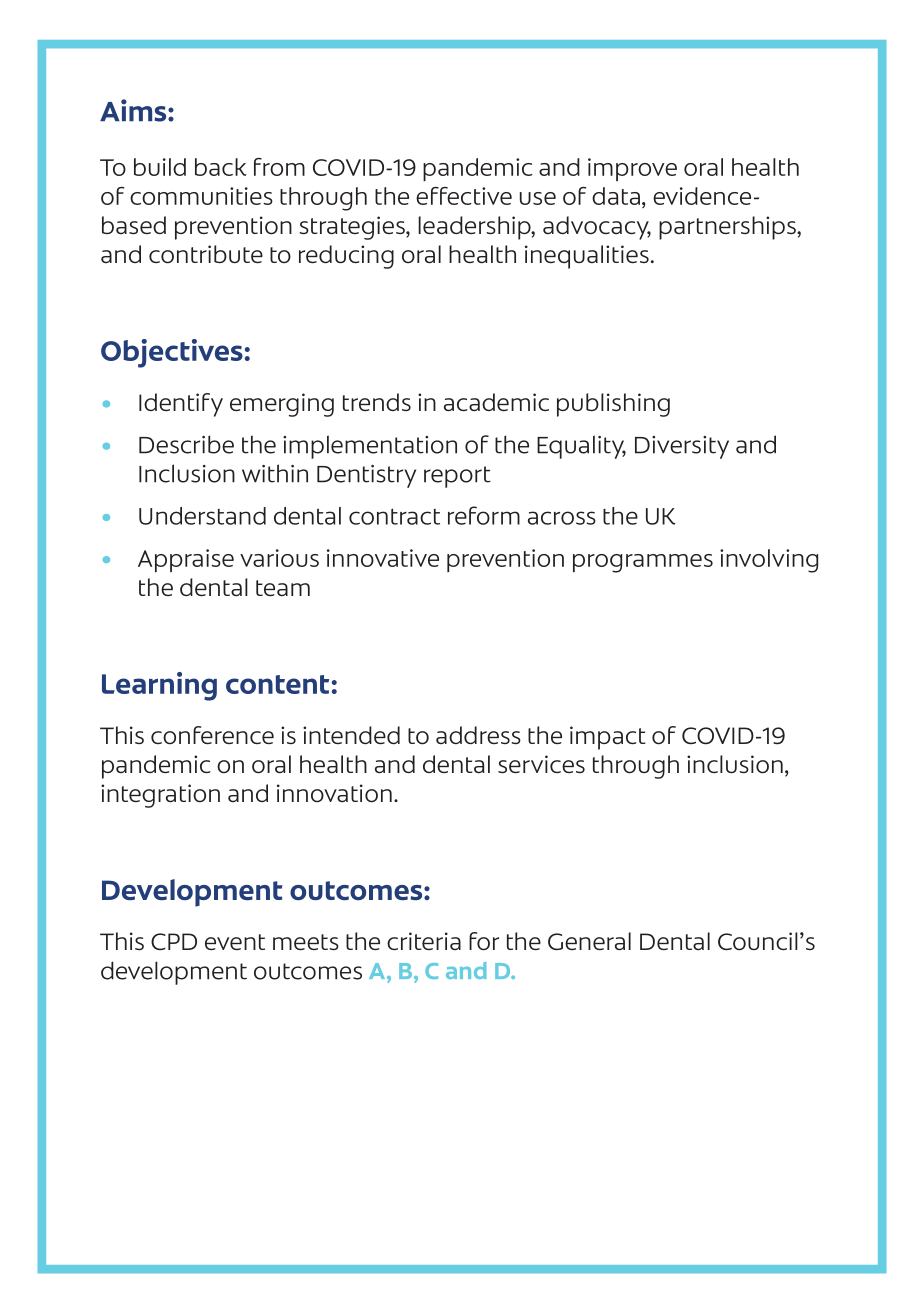 The width and height of the screenshot is (924, 1311). Describe the element at coordinates (643, 563) in the screenshot. I see `programmes` at that location.
